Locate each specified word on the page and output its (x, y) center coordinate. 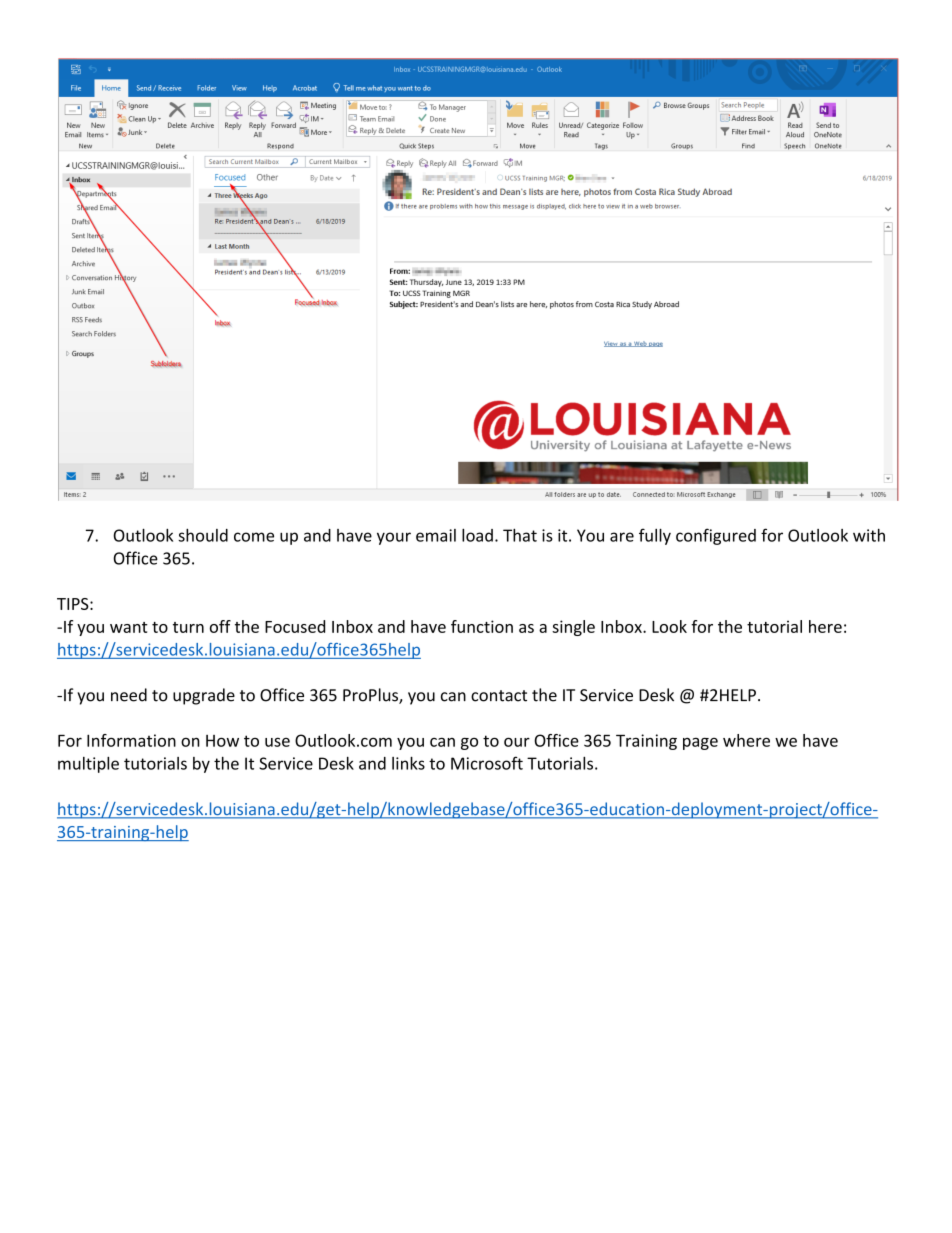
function (482, 626)
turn (188, 627)
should (203, 535)
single (573, 628)
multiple (88, 765)
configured (716, 536)
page (700, 744)
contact (499, 696)
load (477, 535)
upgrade (204, 696)
